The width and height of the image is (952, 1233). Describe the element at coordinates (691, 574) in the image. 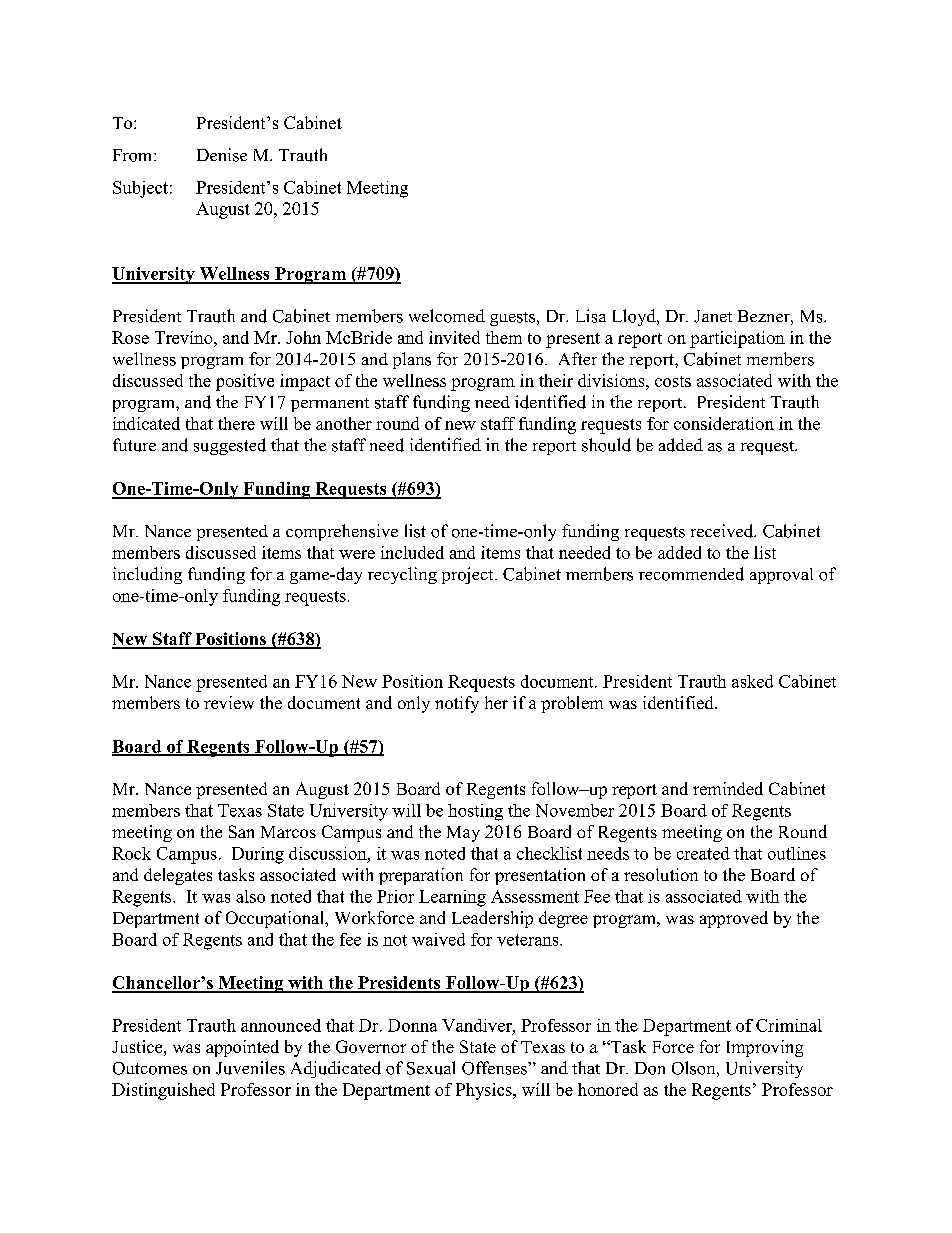

I see `recommended` at that location.
